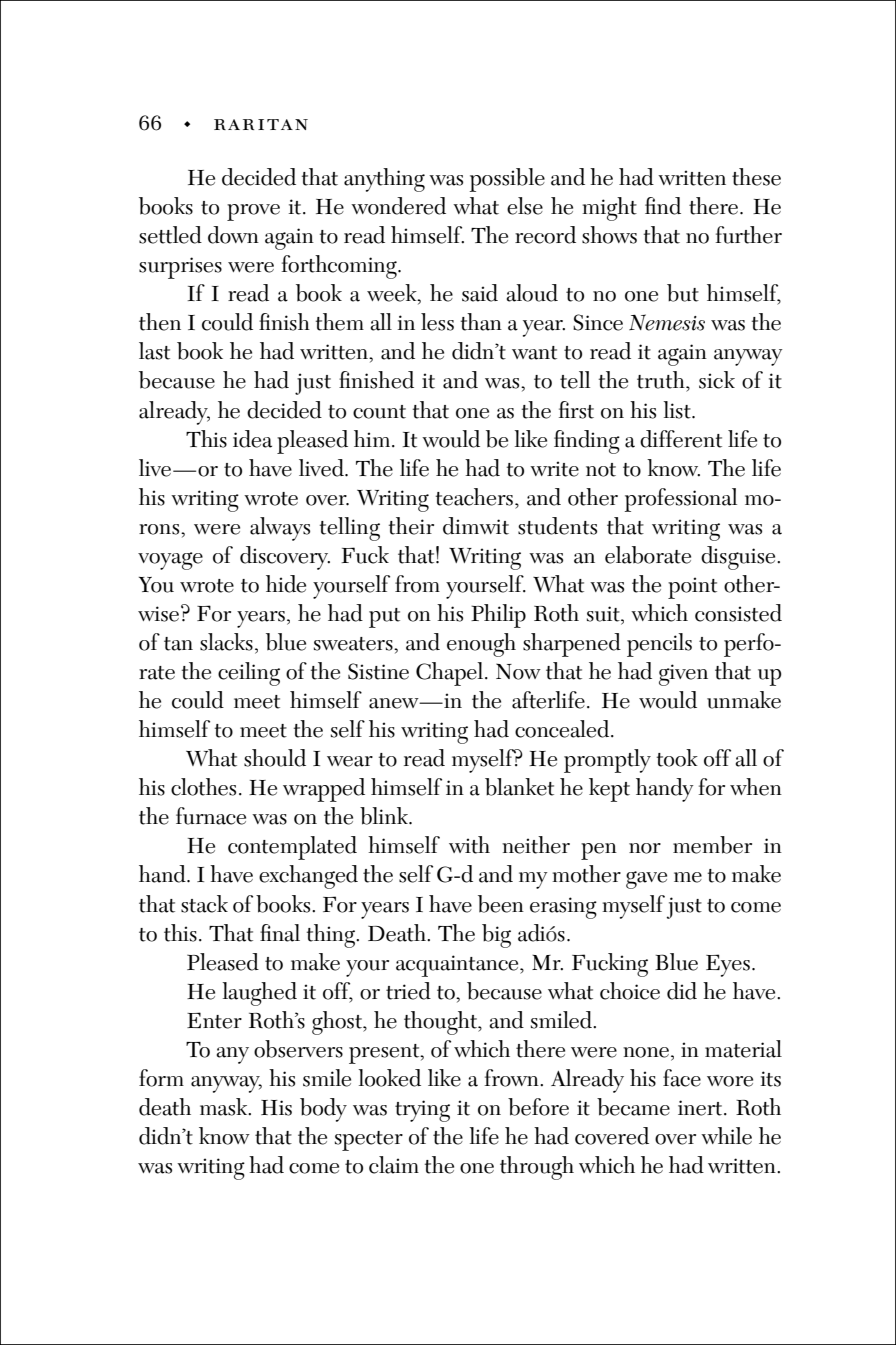 The width and height of the image is (896, 1345). Describe the element at coordinates (749, 235) in the image. I see `further` at that location.
